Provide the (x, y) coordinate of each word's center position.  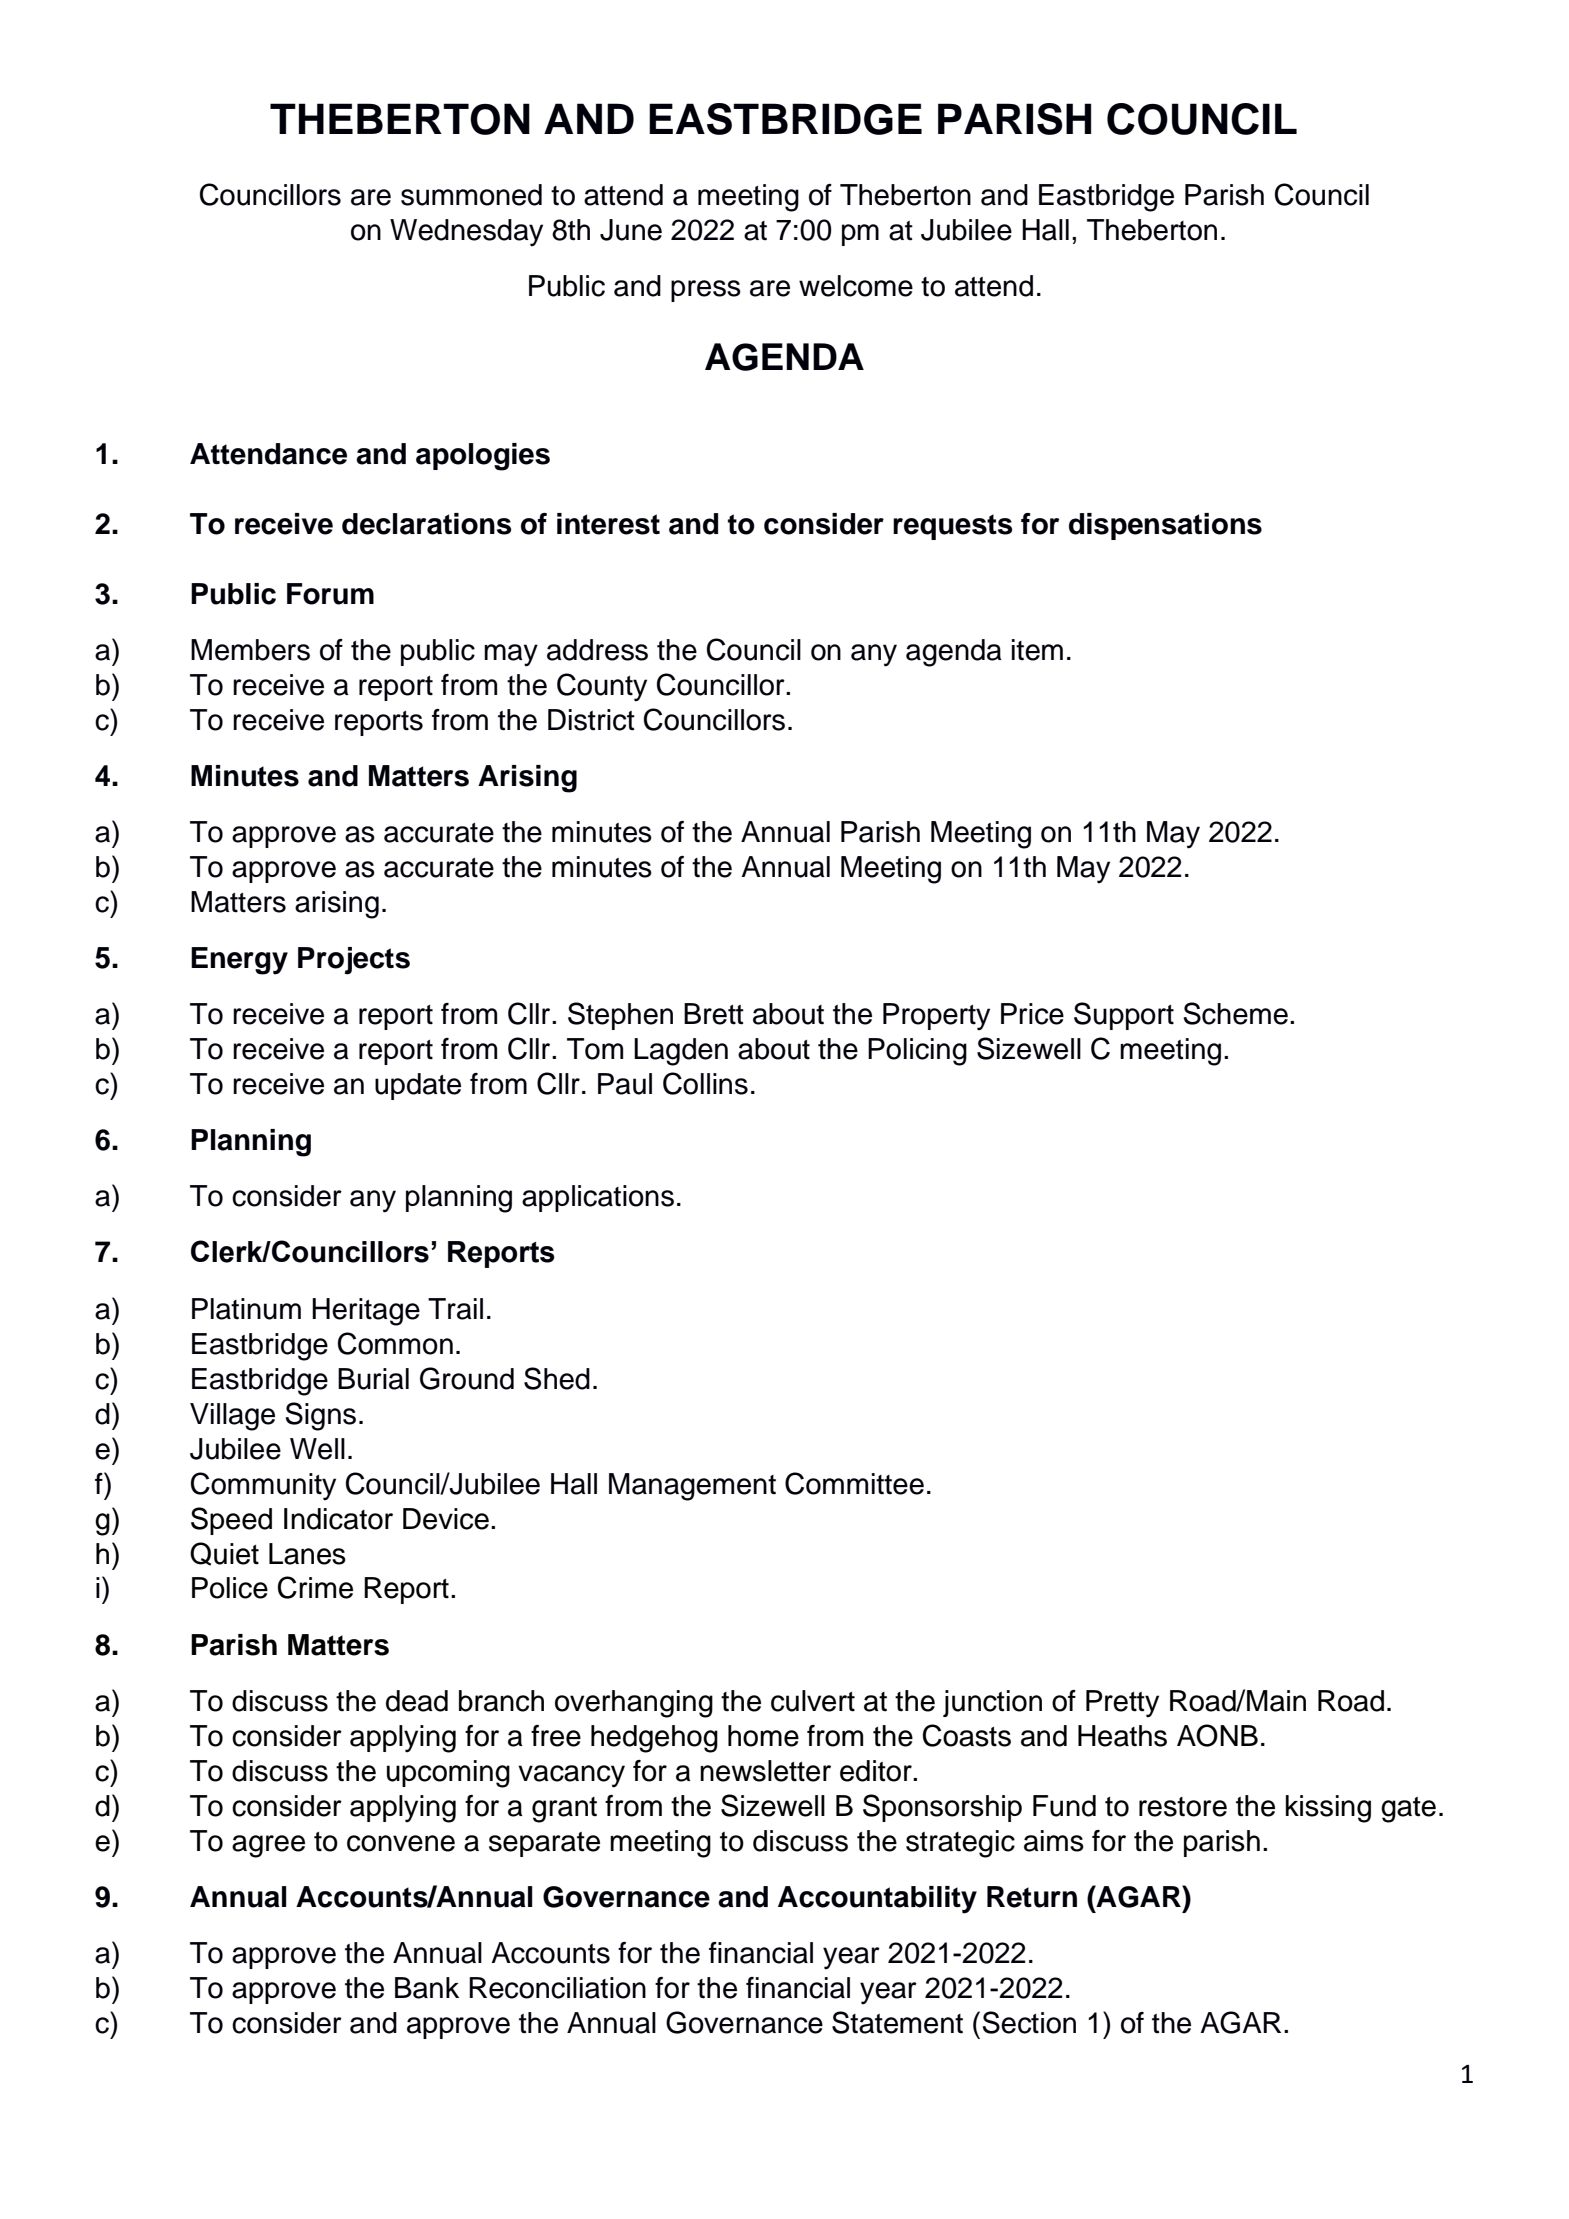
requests (953, 527)
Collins (705, 1083)
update (418, 1086)
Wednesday (466, 233)
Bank (427, 1988)
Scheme (1235, 1013)
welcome (856, 286)
